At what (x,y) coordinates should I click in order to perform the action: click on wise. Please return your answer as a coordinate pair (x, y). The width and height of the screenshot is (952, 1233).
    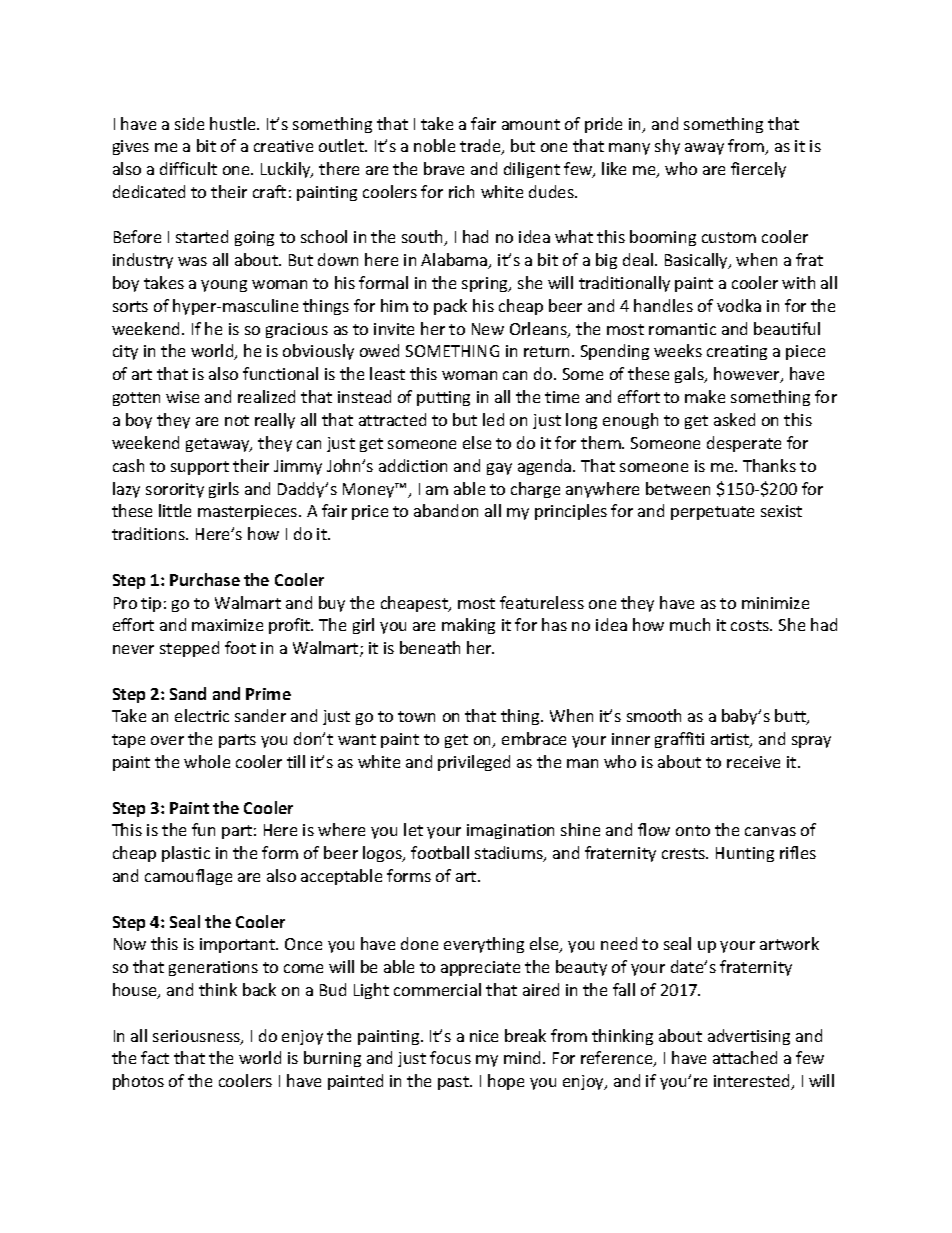
    Looking at the image, I should click on (182, 397).
